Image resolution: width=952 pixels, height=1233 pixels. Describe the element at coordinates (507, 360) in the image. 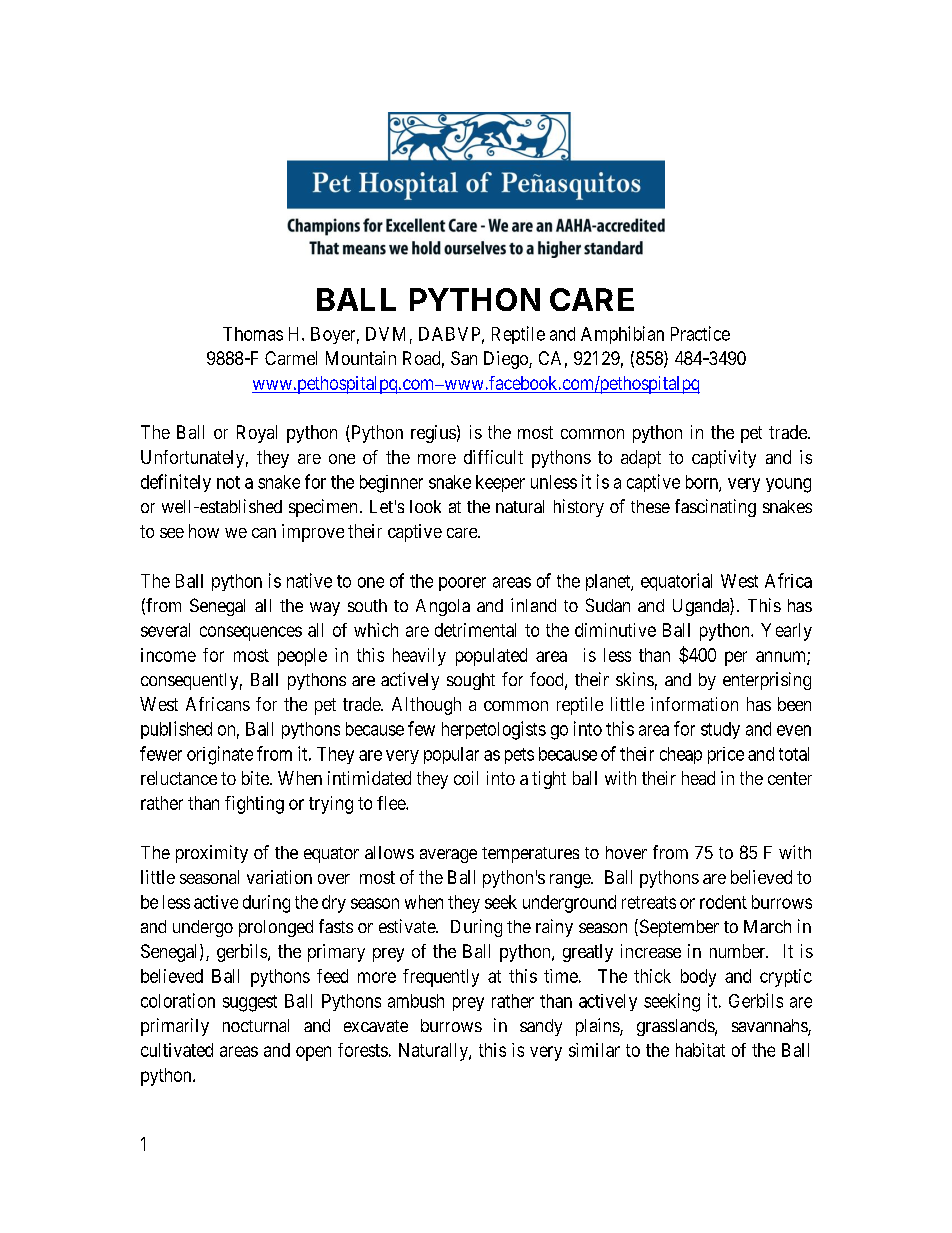

I see `Diego` at that location.
